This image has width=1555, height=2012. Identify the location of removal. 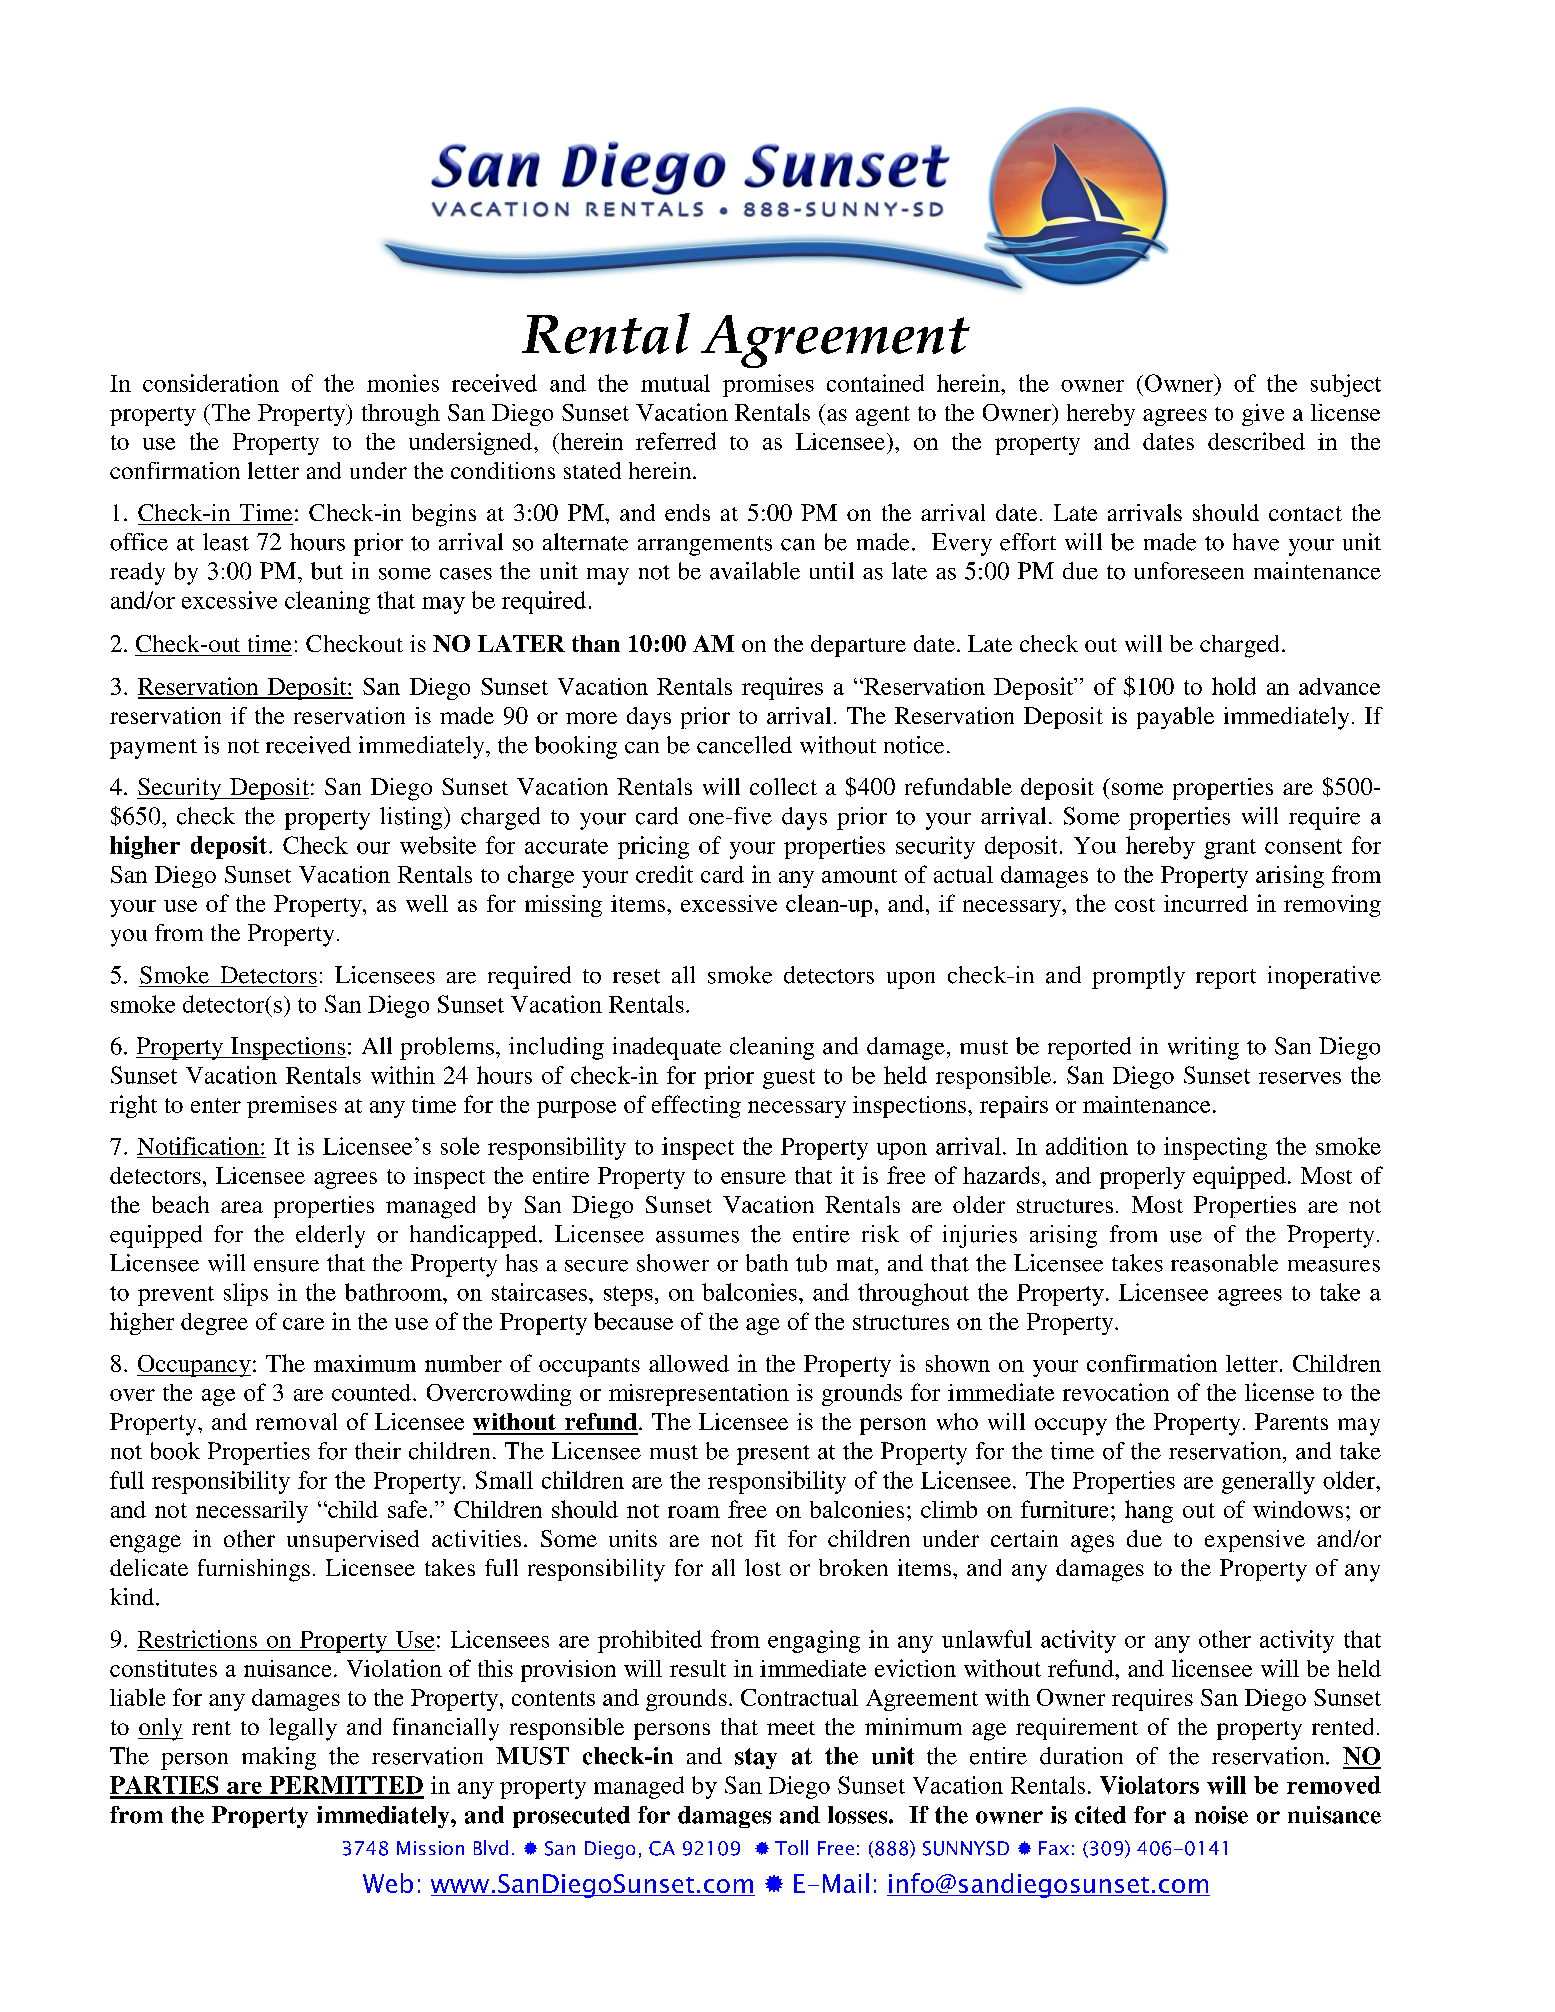
(296, 1421).
